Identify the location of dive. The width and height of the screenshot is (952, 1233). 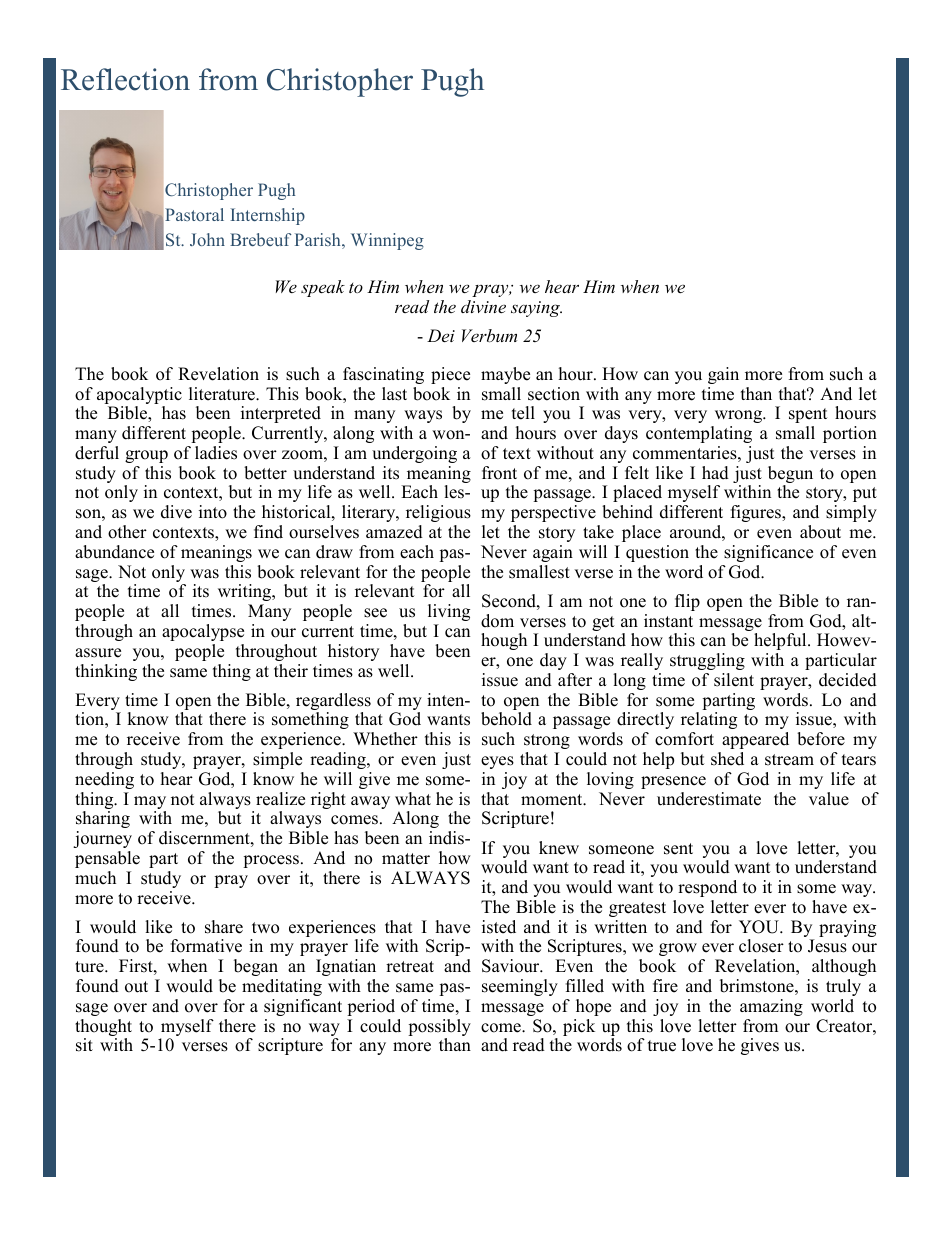
(176, 512).
